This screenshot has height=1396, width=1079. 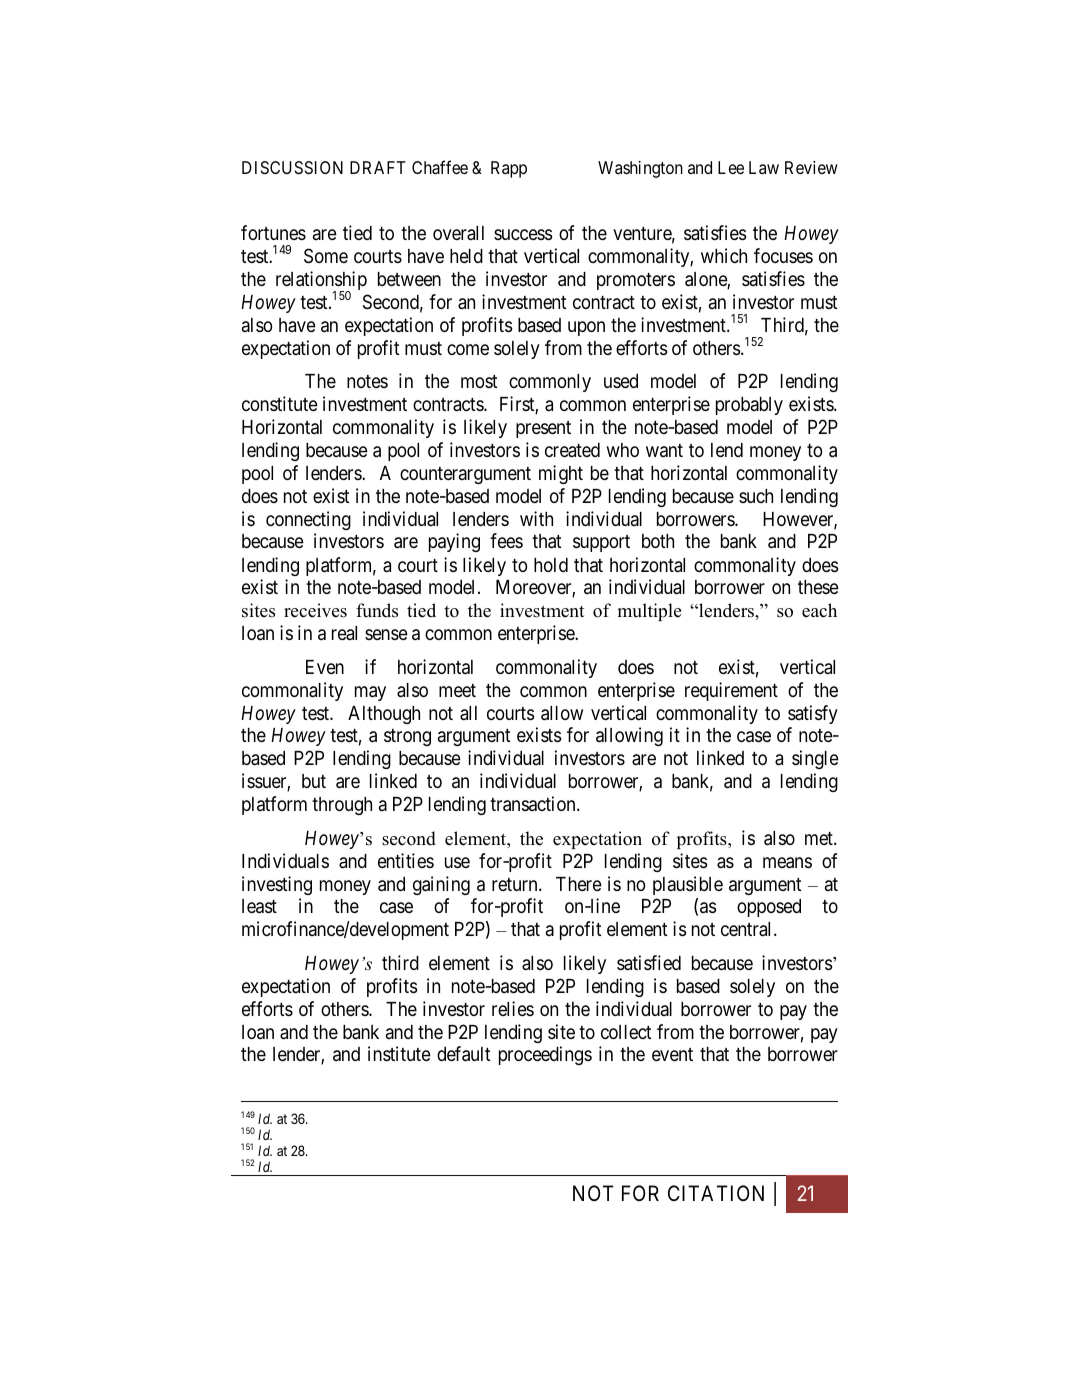 What do you see at coordinates (292, 167) in the screenshot?
I see `DISCUSSION` at bounding box center [292, 167].
